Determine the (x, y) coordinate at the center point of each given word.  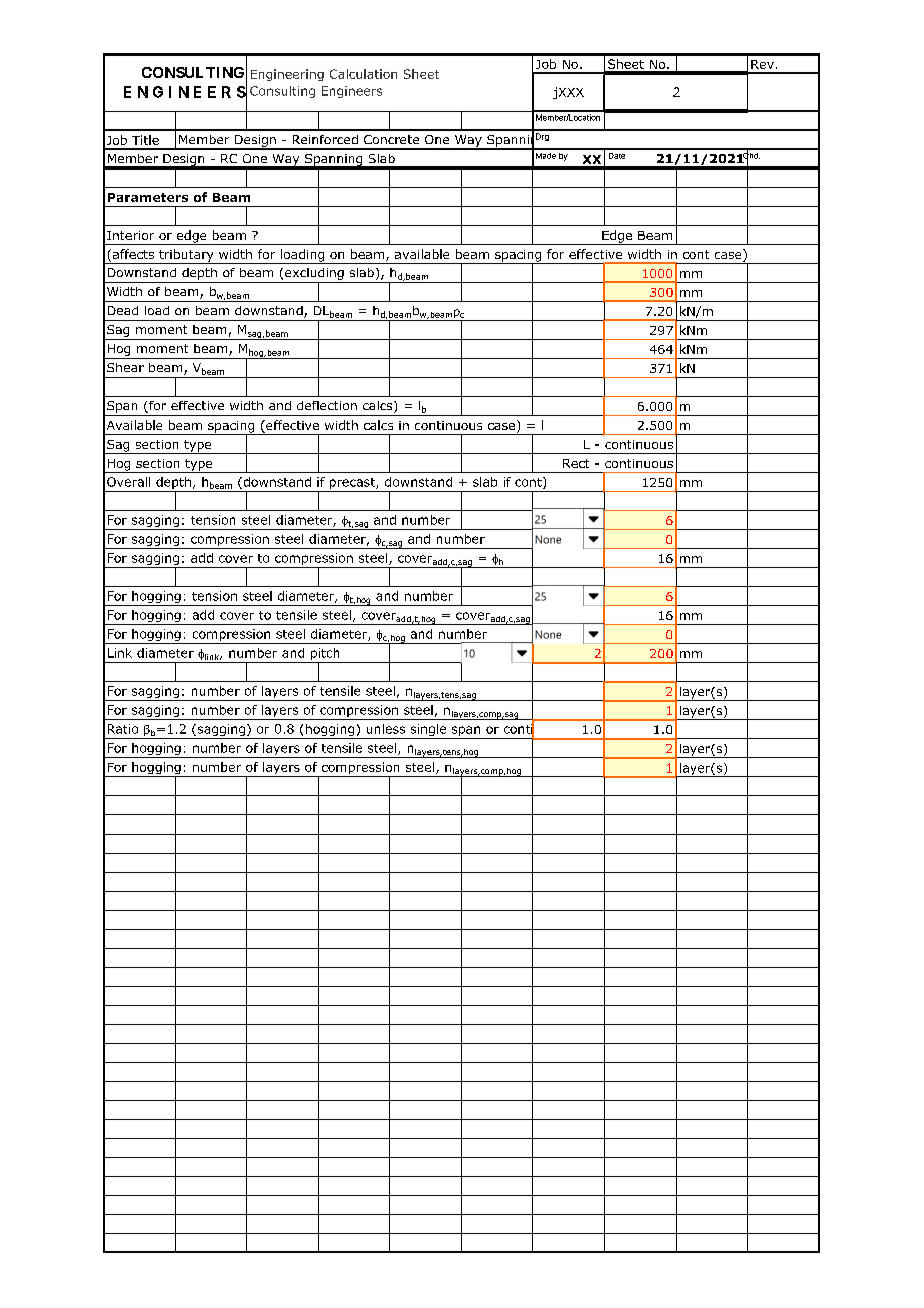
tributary (186, 256)
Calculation (363, 74)
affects (132, 255)
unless (386, 729)
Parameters (148, 197)
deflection (327, 405)
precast (353, 483)
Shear (125, 367)
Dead (123, 310)
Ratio (123, 729)
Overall (128, 482)
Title (145, 140)
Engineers (352, 92)
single (428, 731)
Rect (576, 463)
